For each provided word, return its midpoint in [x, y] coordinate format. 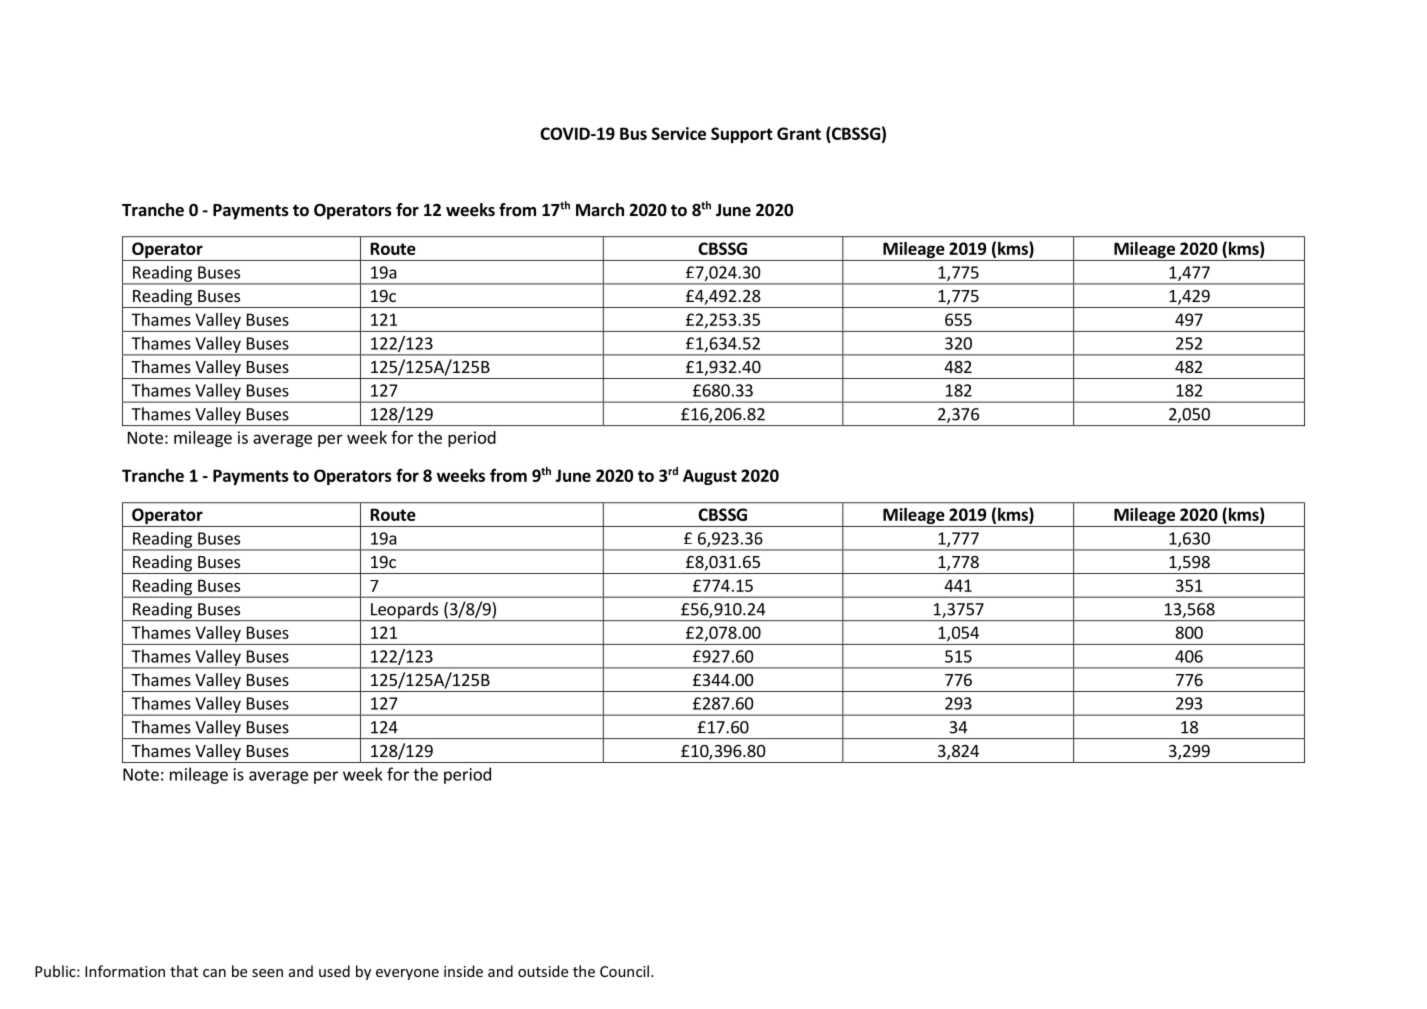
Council [624, 971]
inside [463, 971]
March [600, 209]
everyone [407, 974]
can [214, 973]
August [710, 477]
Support [742, 135]
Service [679, 133]
